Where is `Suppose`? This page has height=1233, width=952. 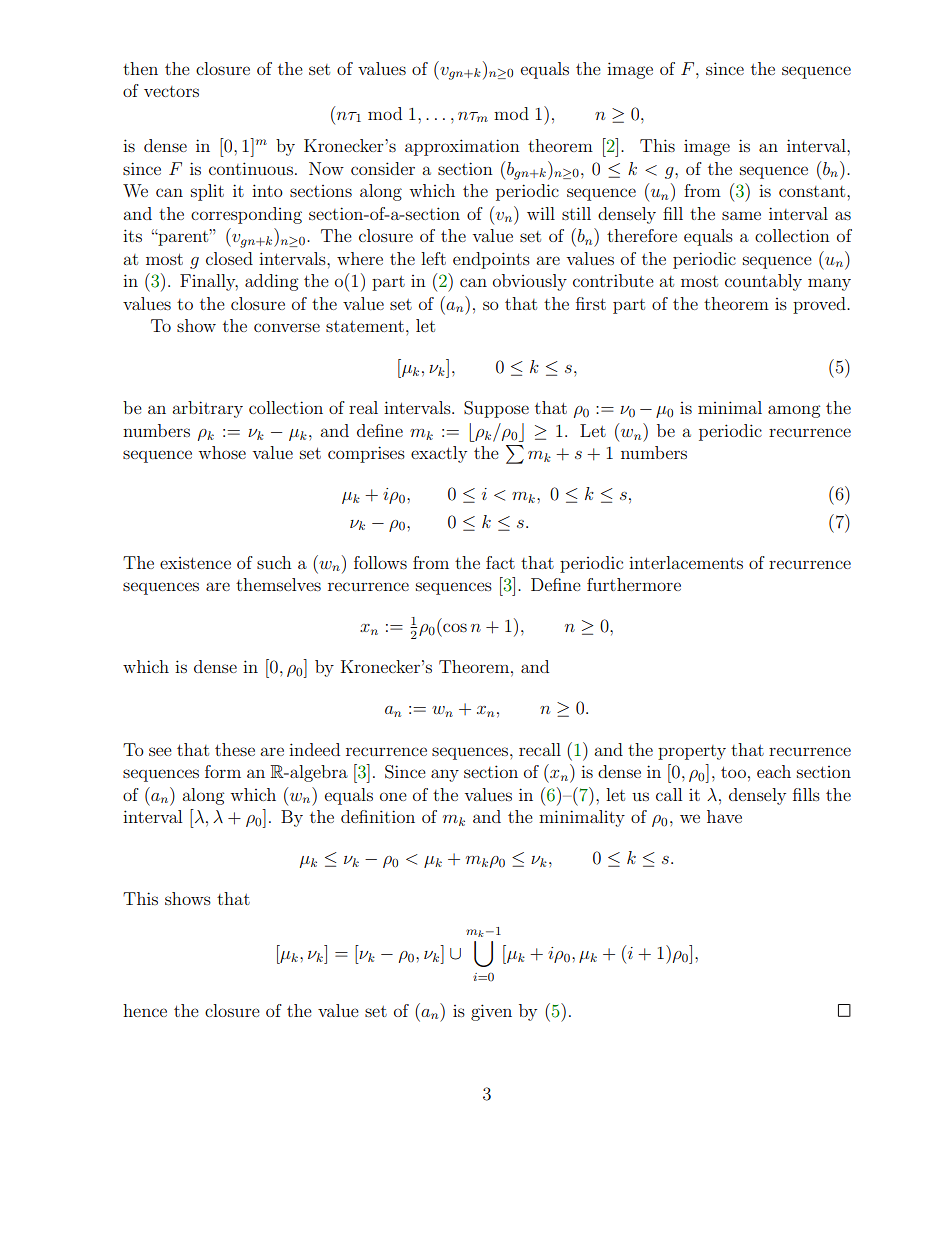
Suppose is located at coordinates (496, 409).
